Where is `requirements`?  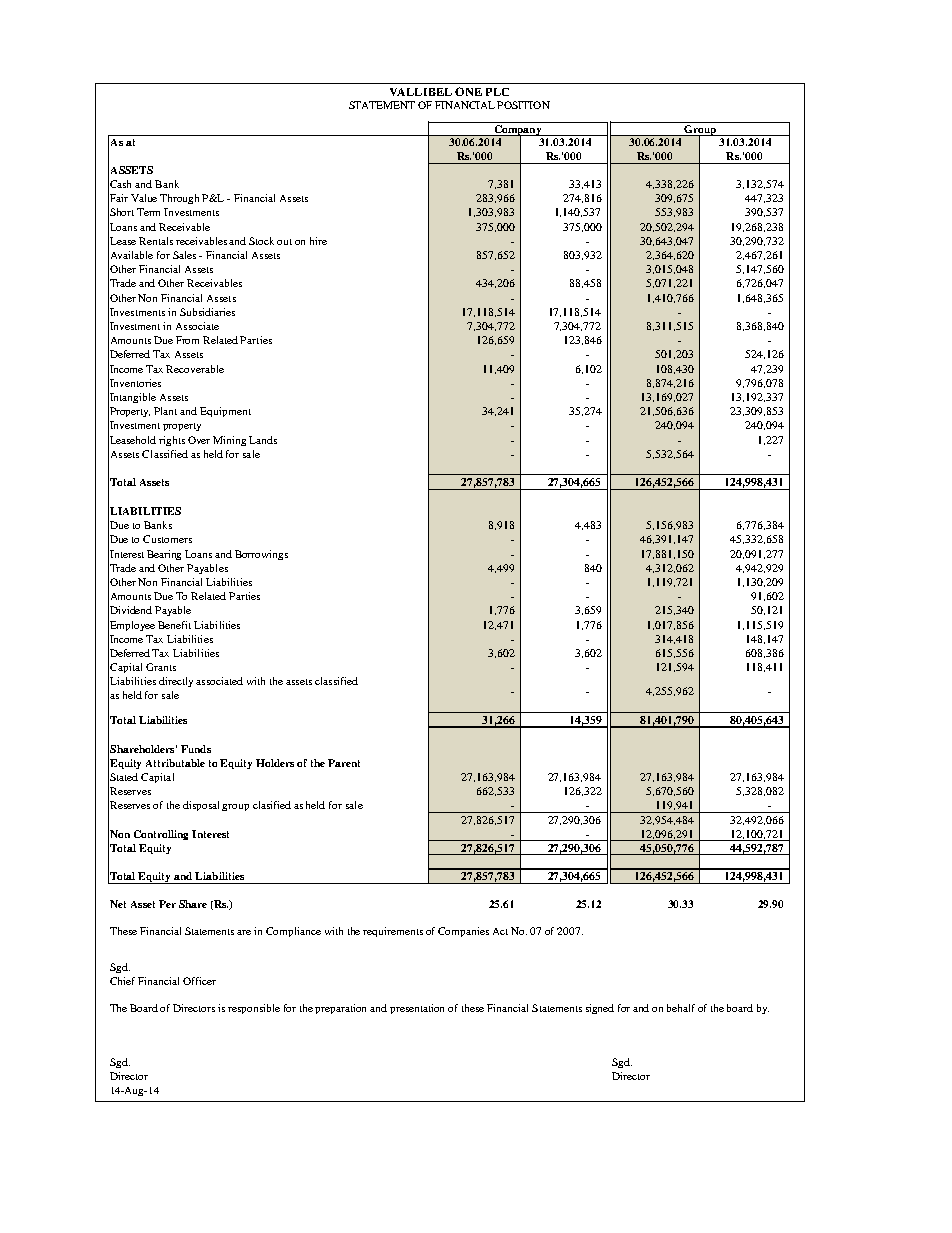
requirements is located at coordinates (393, 932).
